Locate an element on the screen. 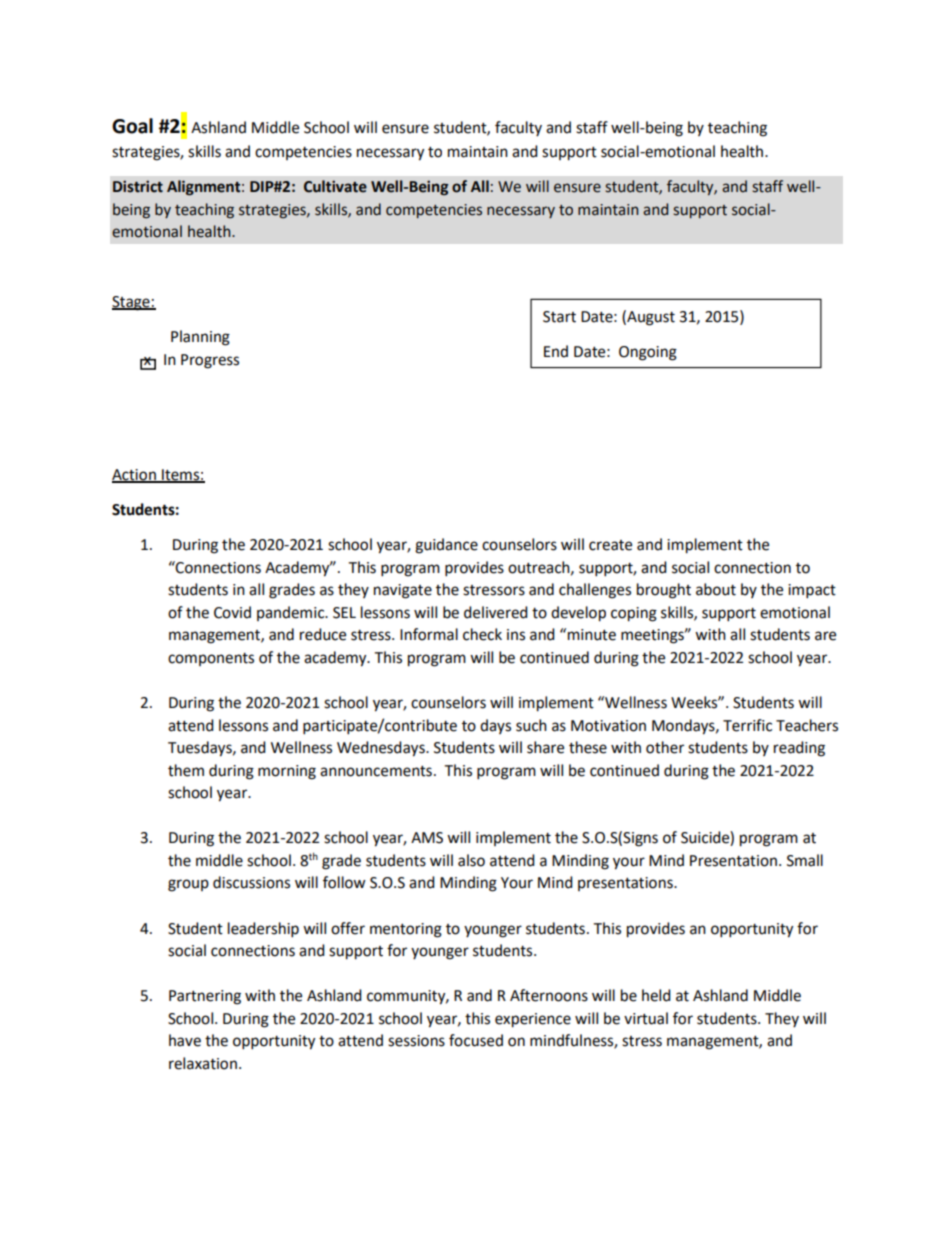 Image resolution: width=952 pixels, height=1233 pixels. about is located at coordinates (716, 589).
